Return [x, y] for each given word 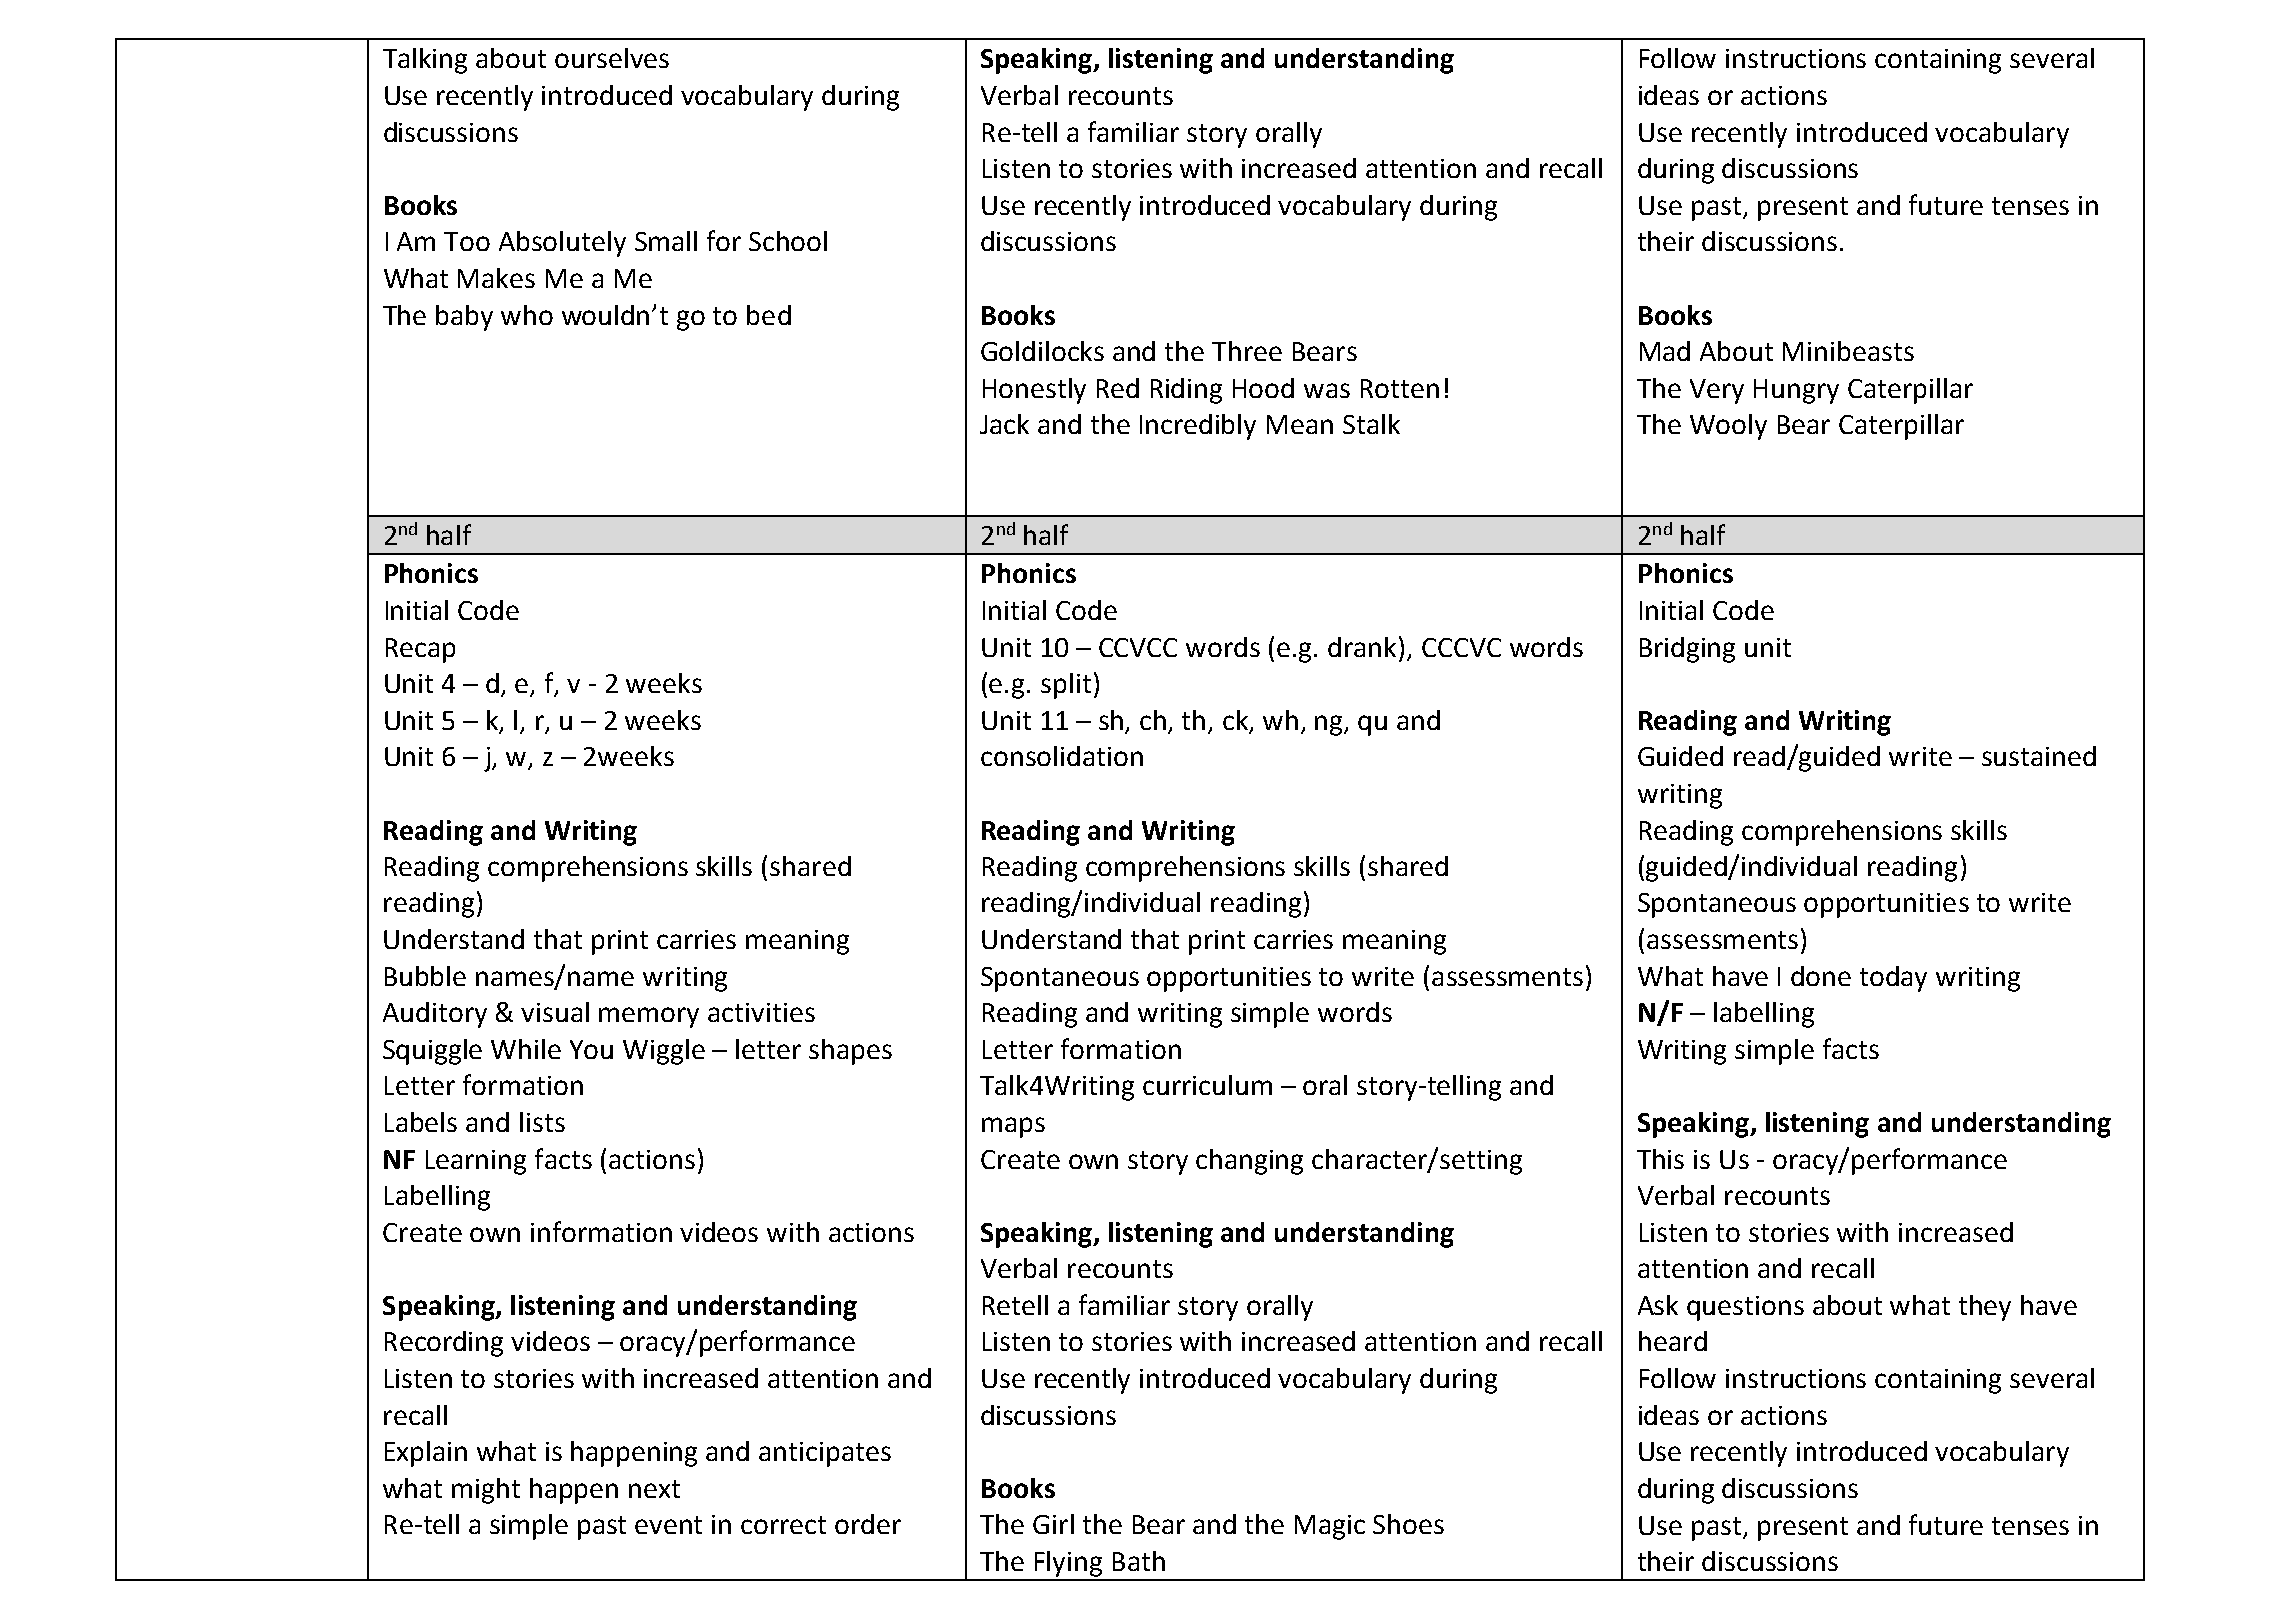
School [788, 241]
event [668, 1525]
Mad [1665, 351]
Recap [420, 650]
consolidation [1062, 756]
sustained [2039, 756]
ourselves [612, 58]
